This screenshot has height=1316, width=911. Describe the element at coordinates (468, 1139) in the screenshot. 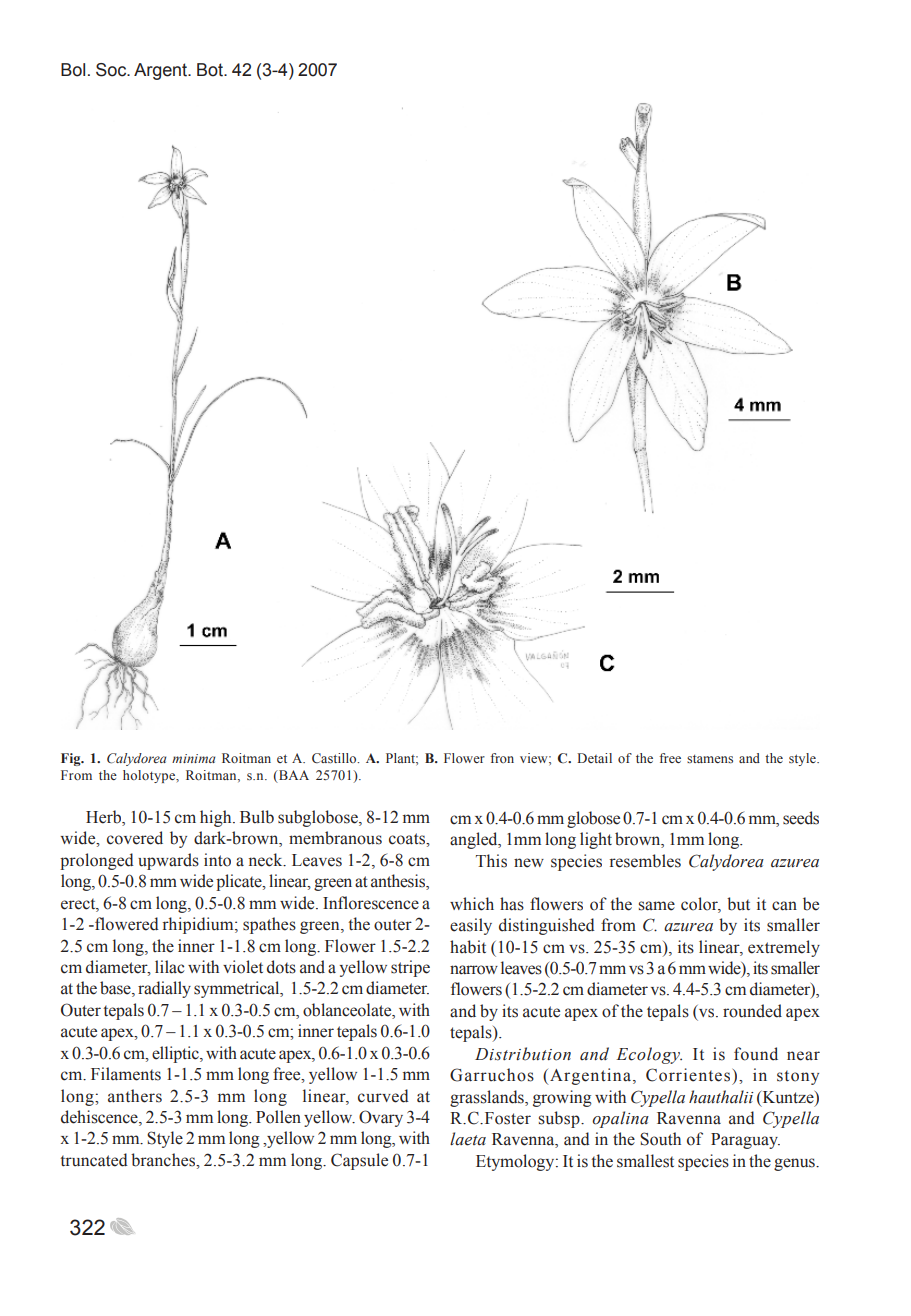

I see `laeta` at that location.
